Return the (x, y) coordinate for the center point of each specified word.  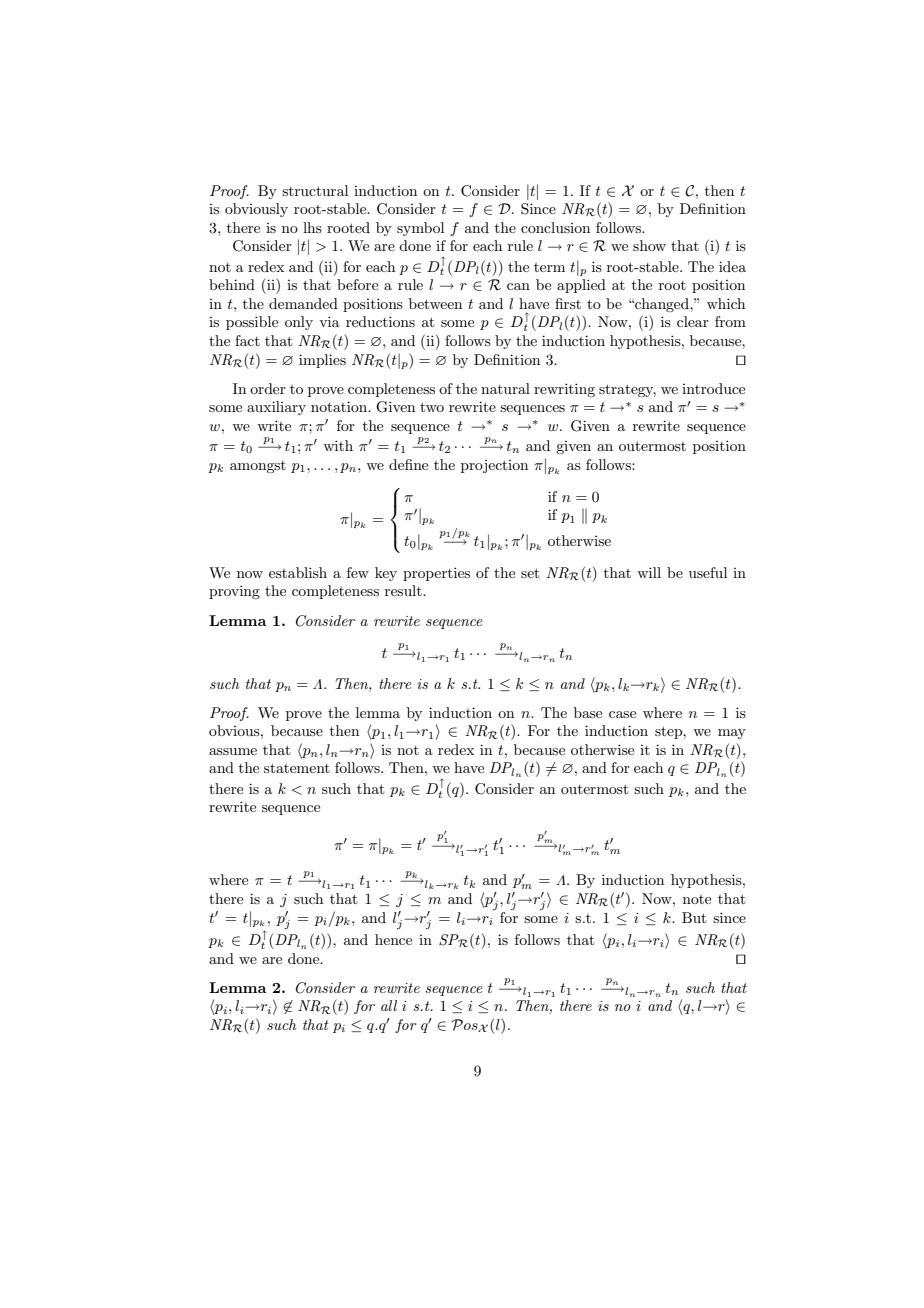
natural (505, 388)
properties (436, 574)
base (588, 712)
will (649, 572)
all (389, 1005)
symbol (420, 229)
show (649, 245)
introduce (713, 388)
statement (297, 768)
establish (298, 572)
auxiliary (276, 408)
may (732, 734)
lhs (312, 227)
